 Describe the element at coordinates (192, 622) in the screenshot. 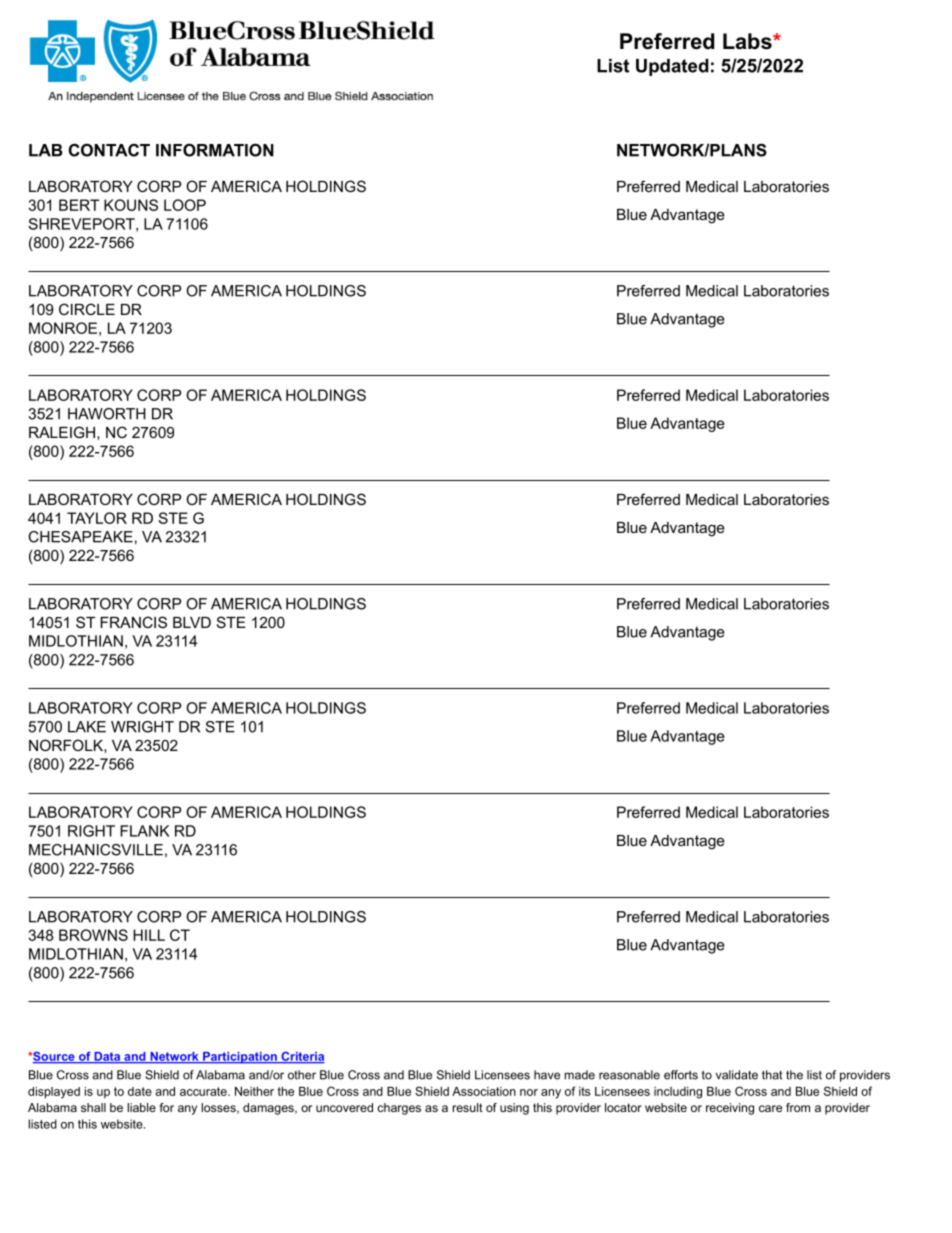

I see `BLVD` at that location.
